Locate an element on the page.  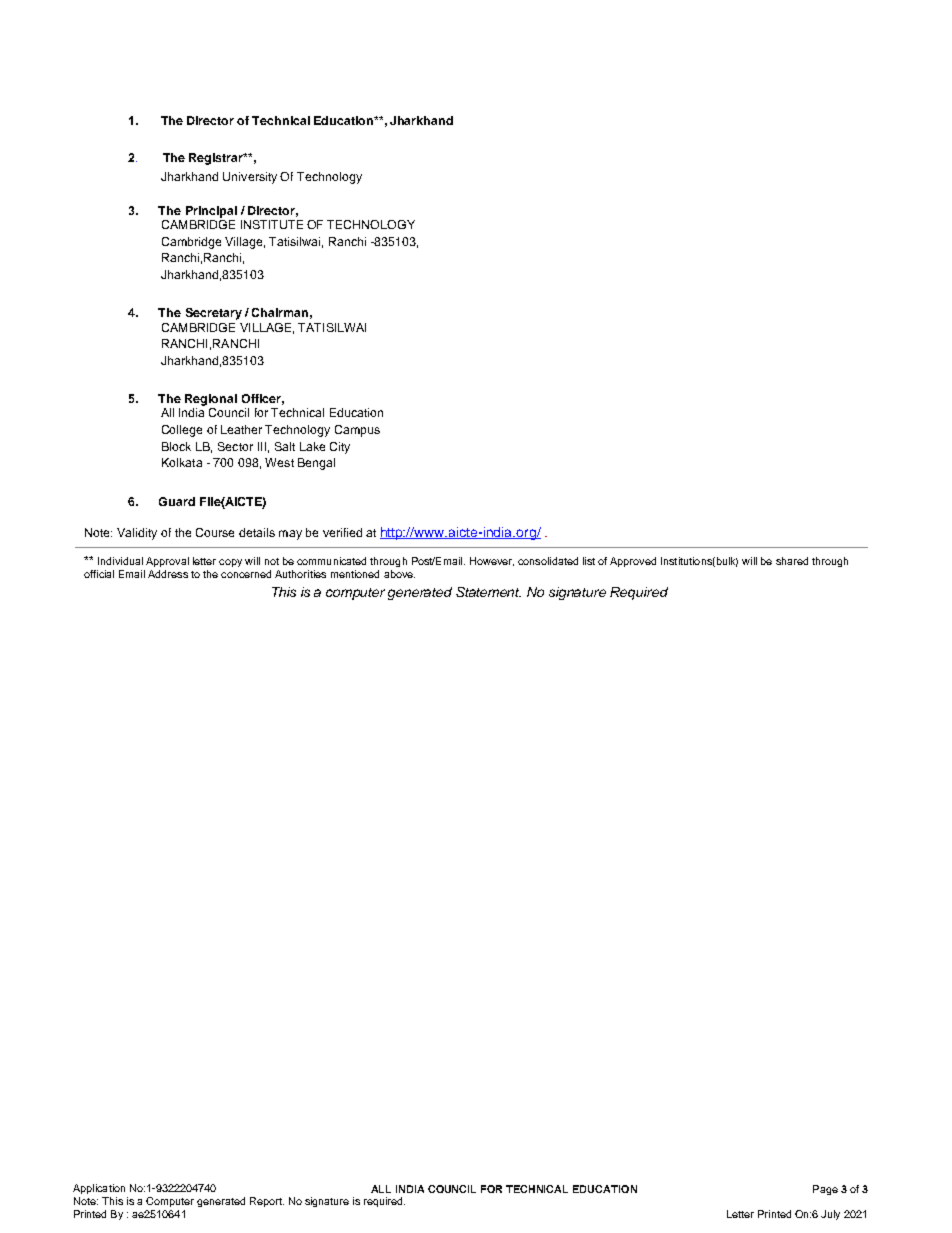
Address is located at coordinates (168, 574).
